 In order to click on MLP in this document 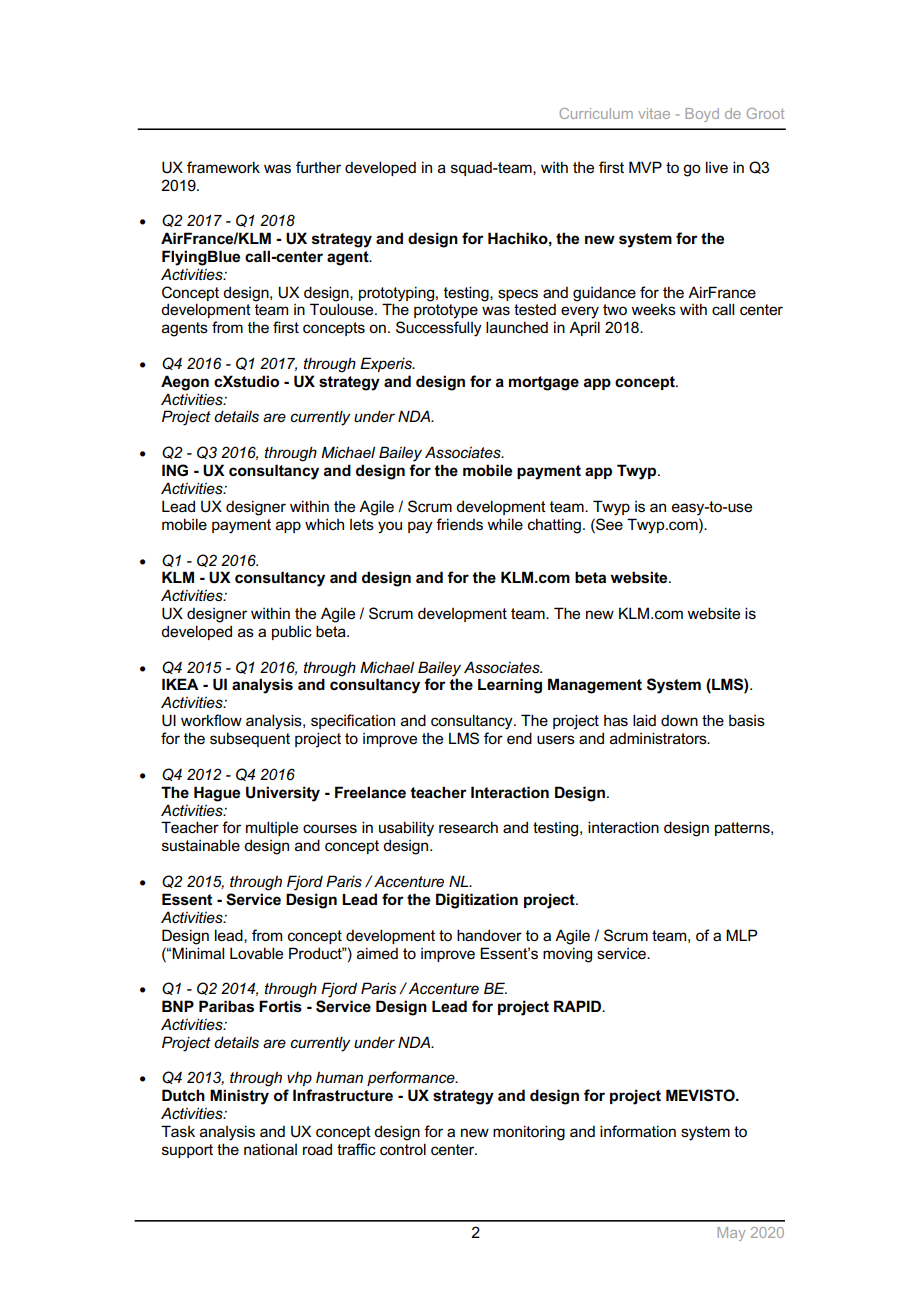, I will do `click(741, 935)`.
